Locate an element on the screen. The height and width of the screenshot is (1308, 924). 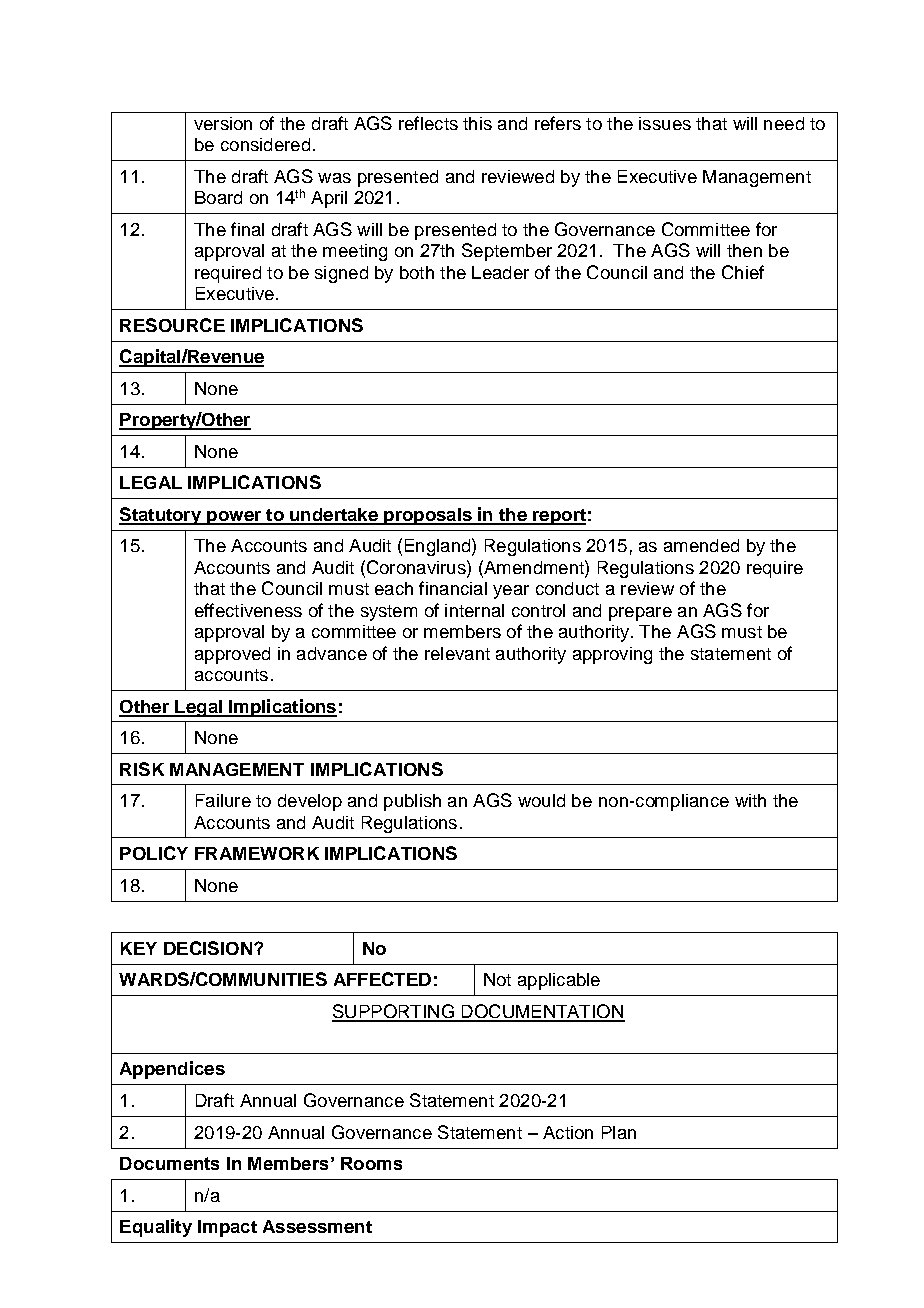
approved is located at coordinates (232, 655).
